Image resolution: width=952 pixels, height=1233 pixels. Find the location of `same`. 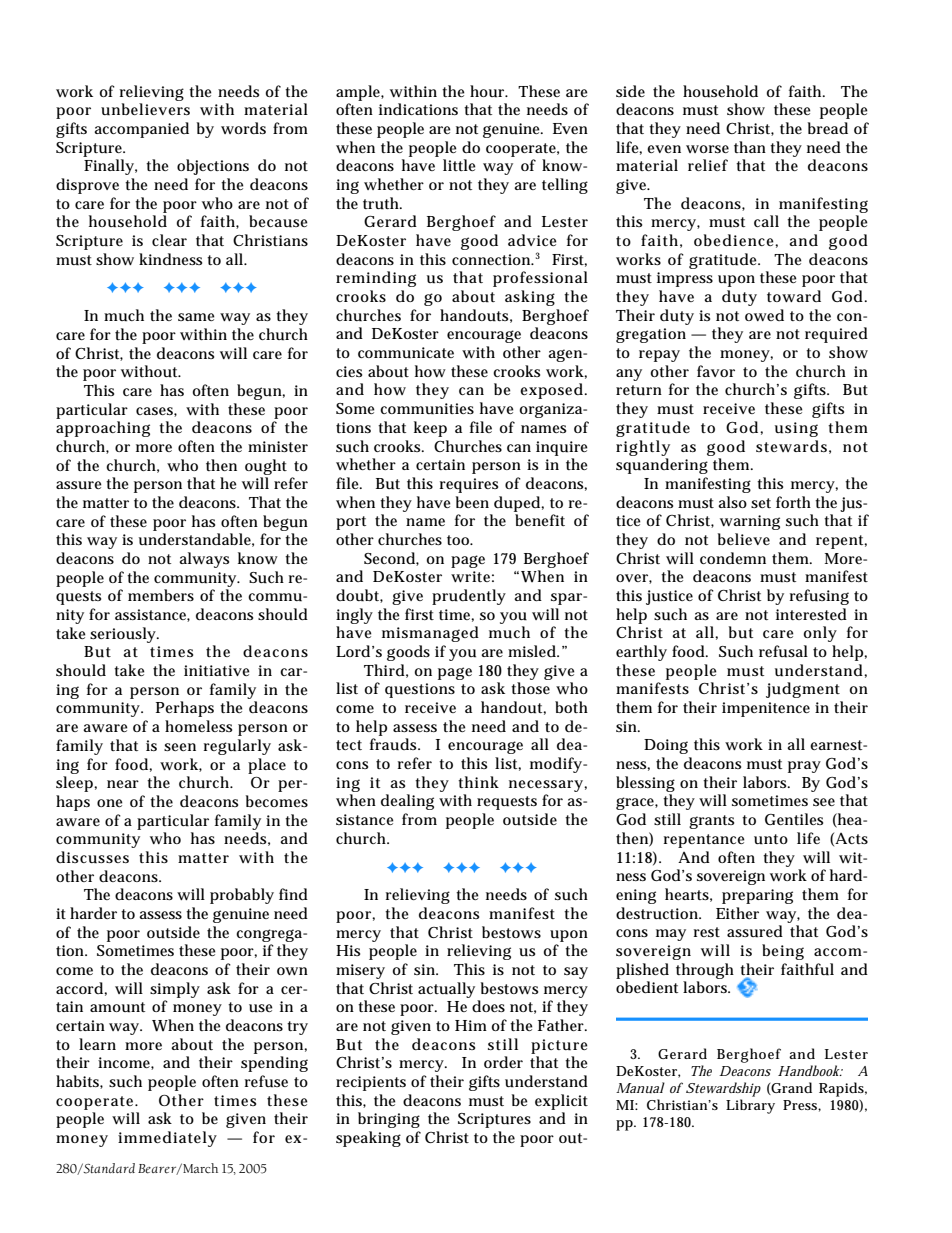

same is located at coordinates (196, 317).
